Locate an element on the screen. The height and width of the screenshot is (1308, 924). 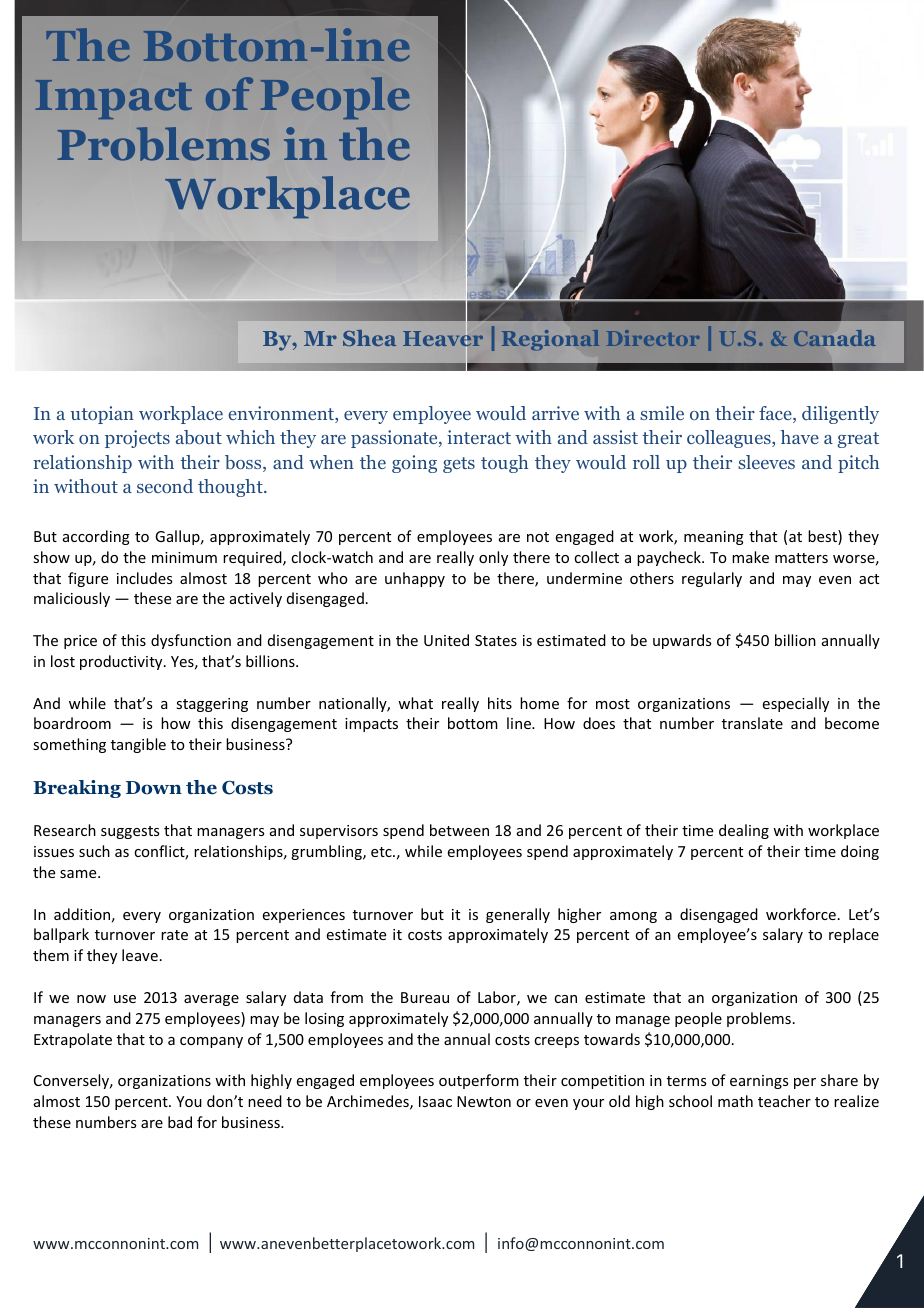
tangible is located at coordinates (138, 745).
